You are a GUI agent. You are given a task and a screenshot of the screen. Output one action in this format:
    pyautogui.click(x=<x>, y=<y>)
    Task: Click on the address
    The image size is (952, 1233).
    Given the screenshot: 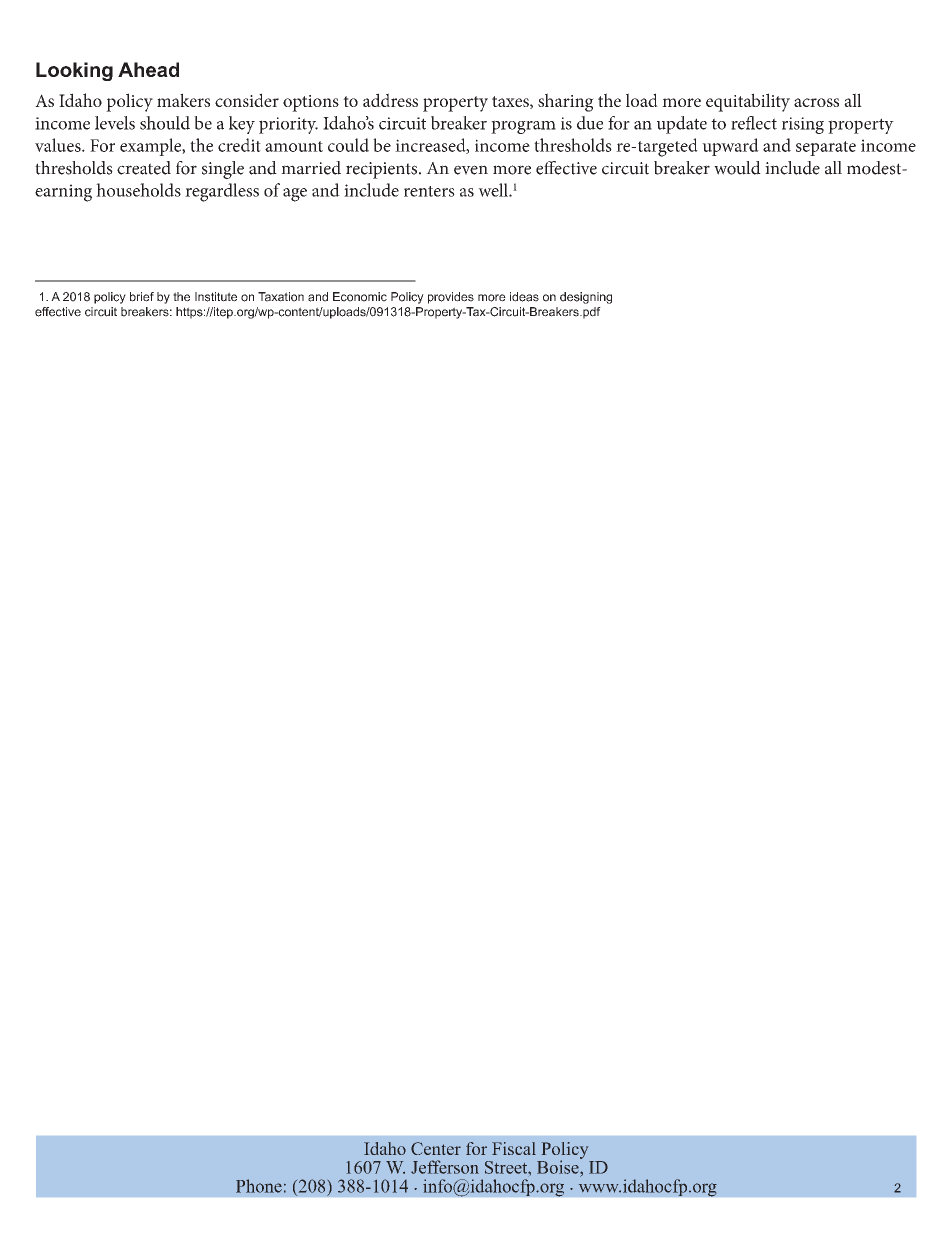 What is the action you would take?
    pyautogui.click(x=390, y=100)
